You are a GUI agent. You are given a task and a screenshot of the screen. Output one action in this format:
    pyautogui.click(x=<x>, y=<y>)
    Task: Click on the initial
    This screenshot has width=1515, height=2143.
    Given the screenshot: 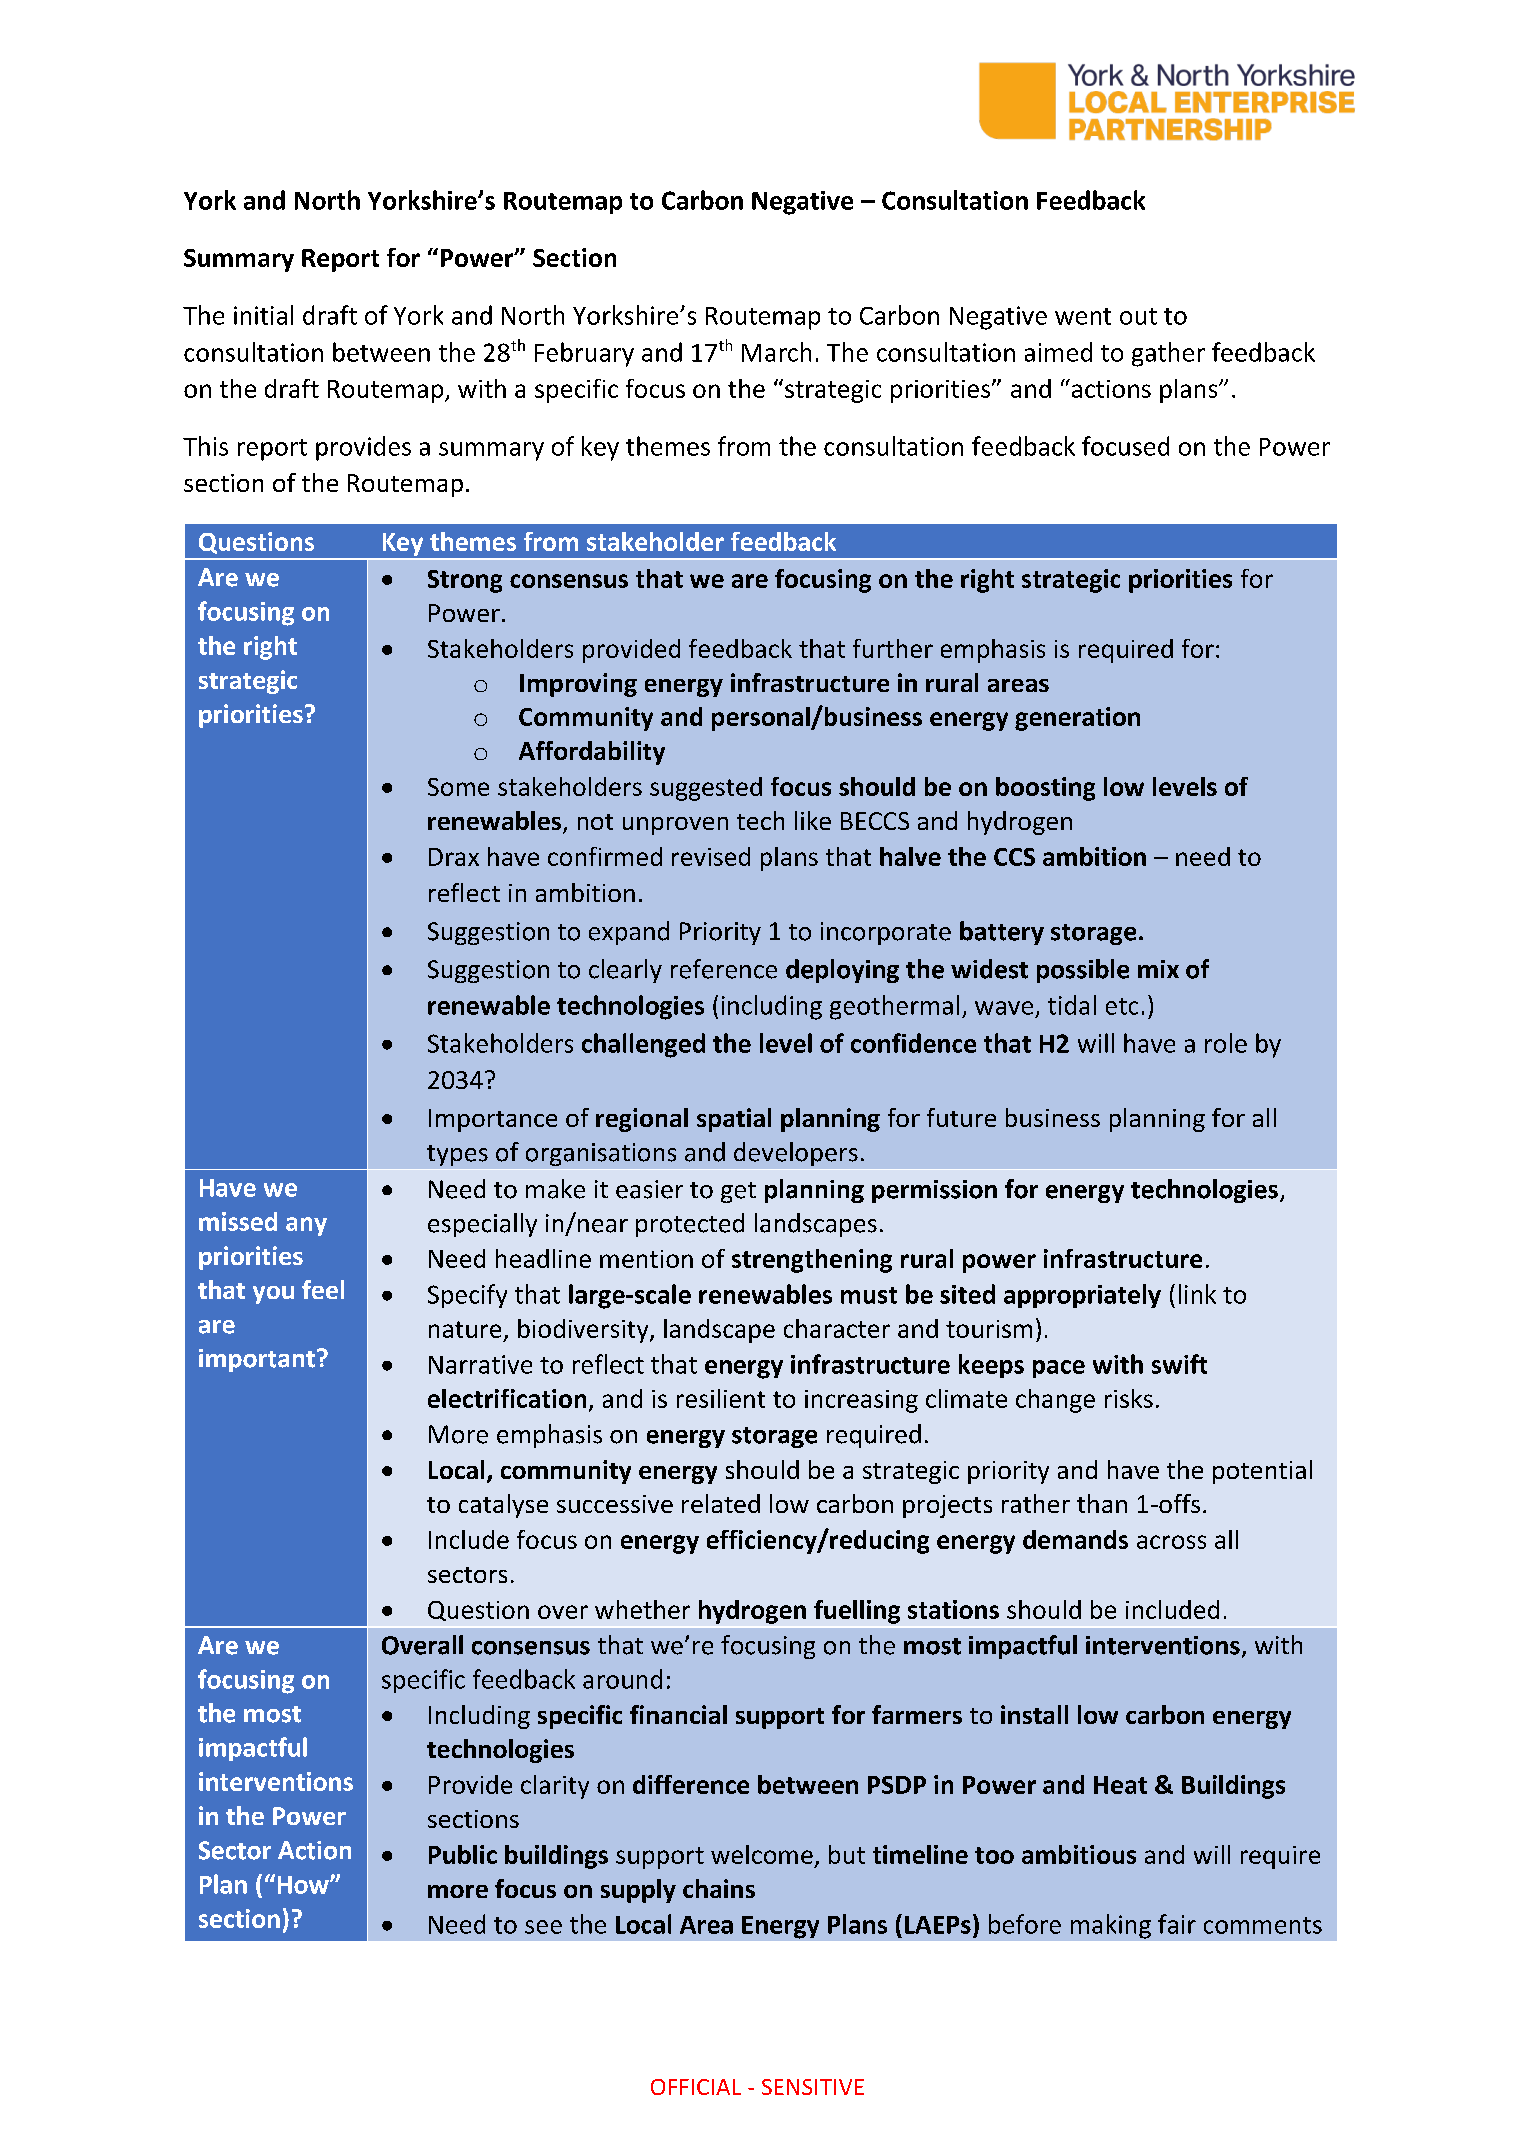 What is the action you would take?
    pyautogui.click(x=263, y=315)
